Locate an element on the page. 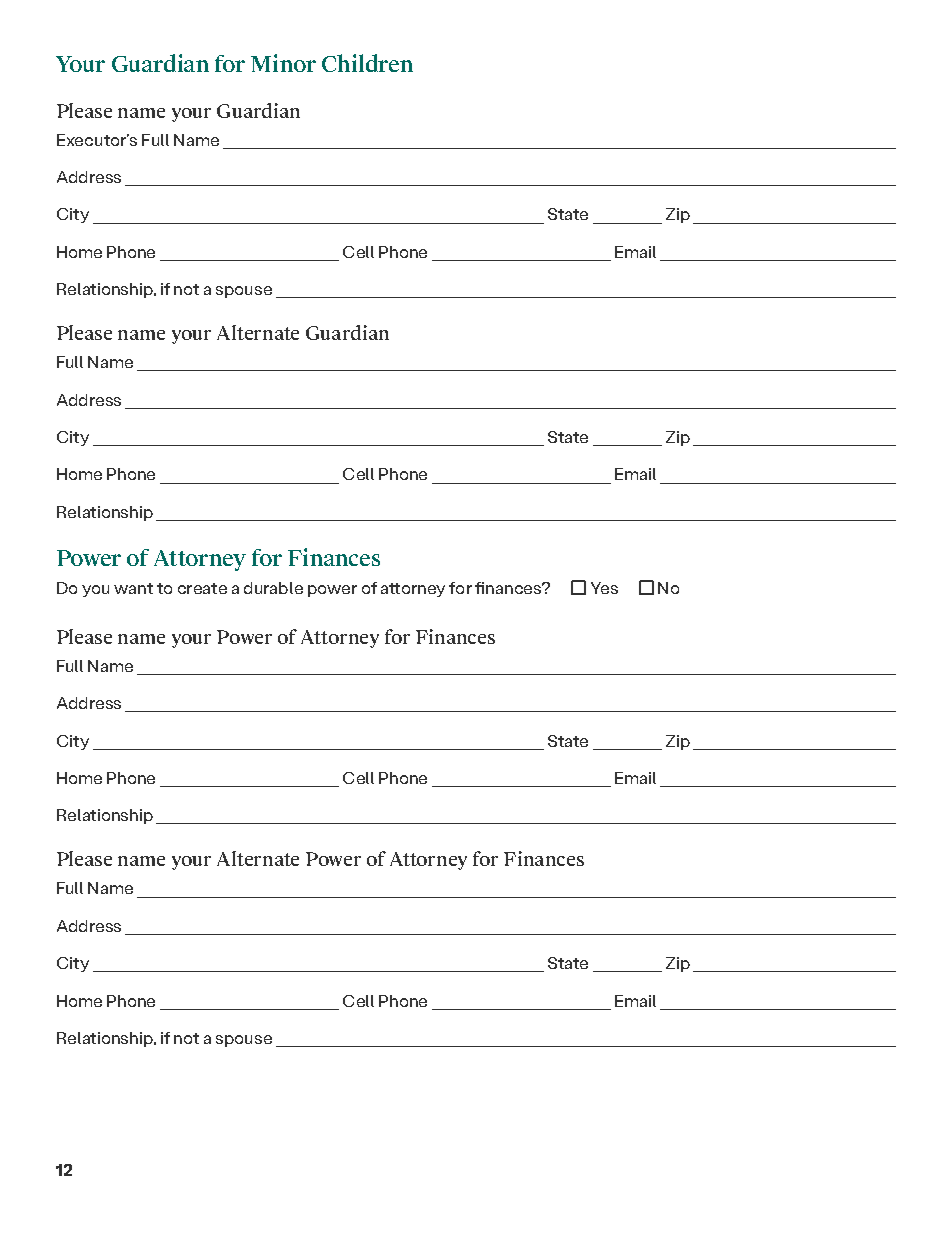 The height and width of the image is (1233, 952). want is located at coordinates (133, 588).
